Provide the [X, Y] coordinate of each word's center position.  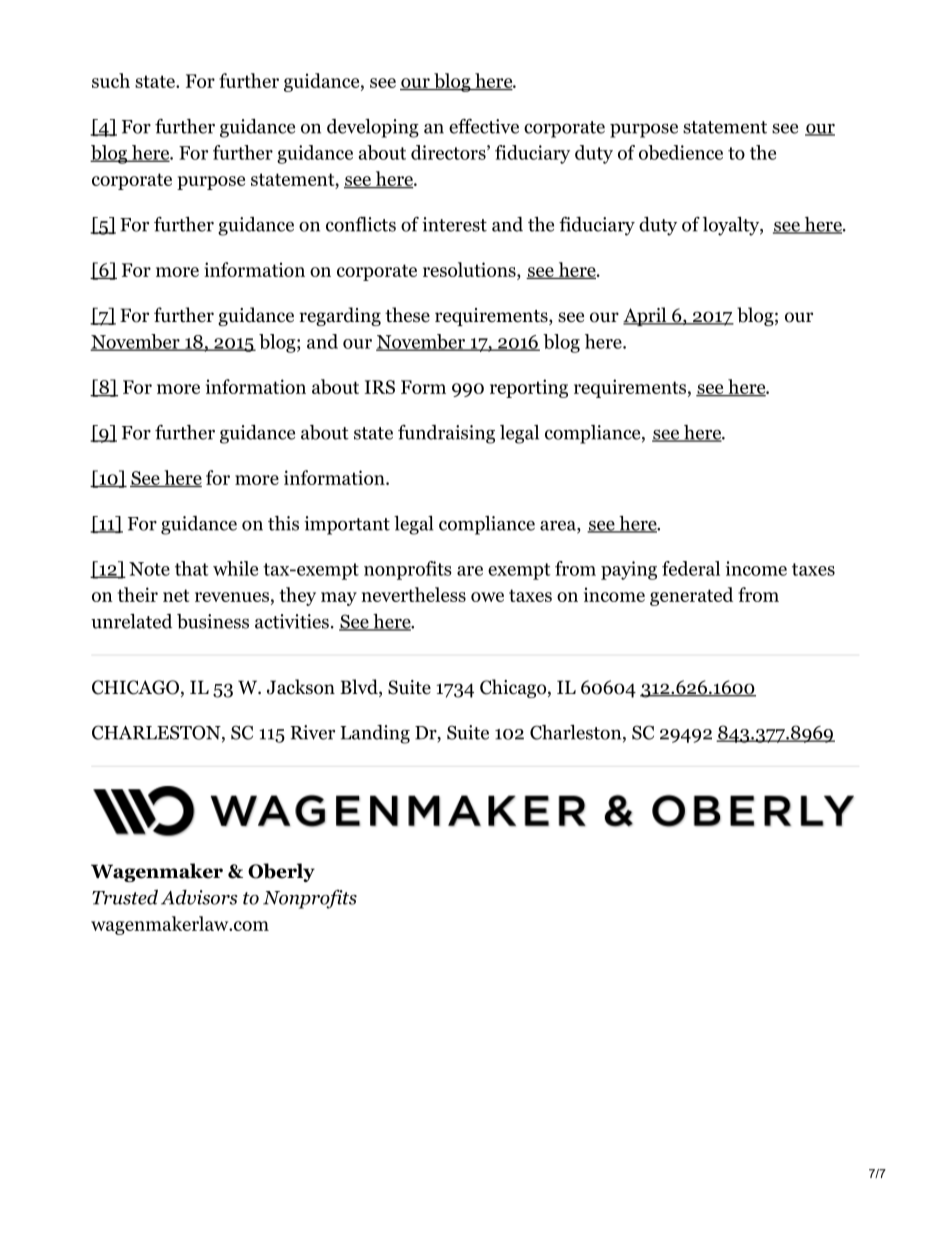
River [312, 732]
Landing [375, 734]
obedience [681, 152]
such [111, 80]
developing [373, 128]
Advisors [199, 897]
